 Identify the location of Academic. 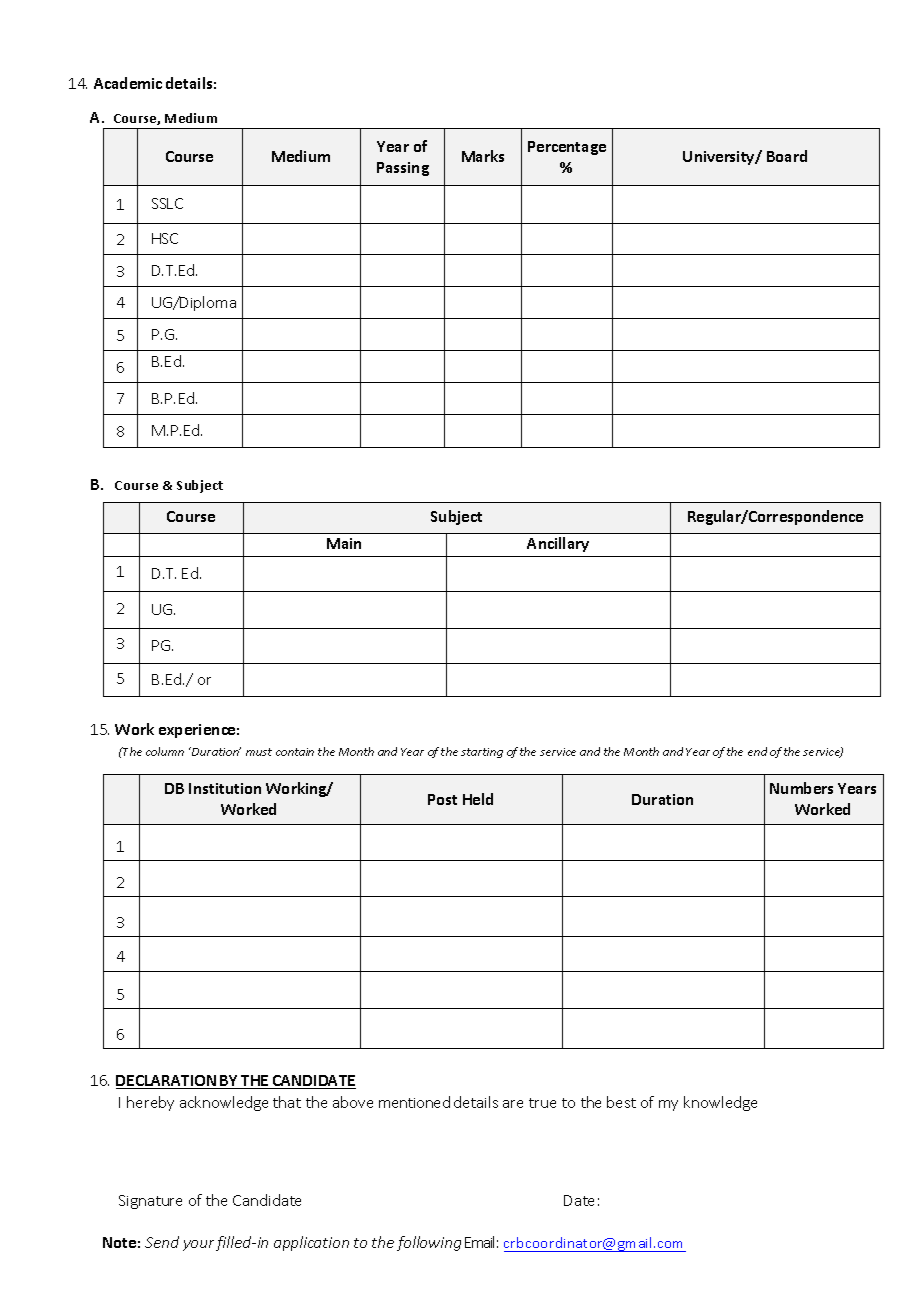
(128, 83).
